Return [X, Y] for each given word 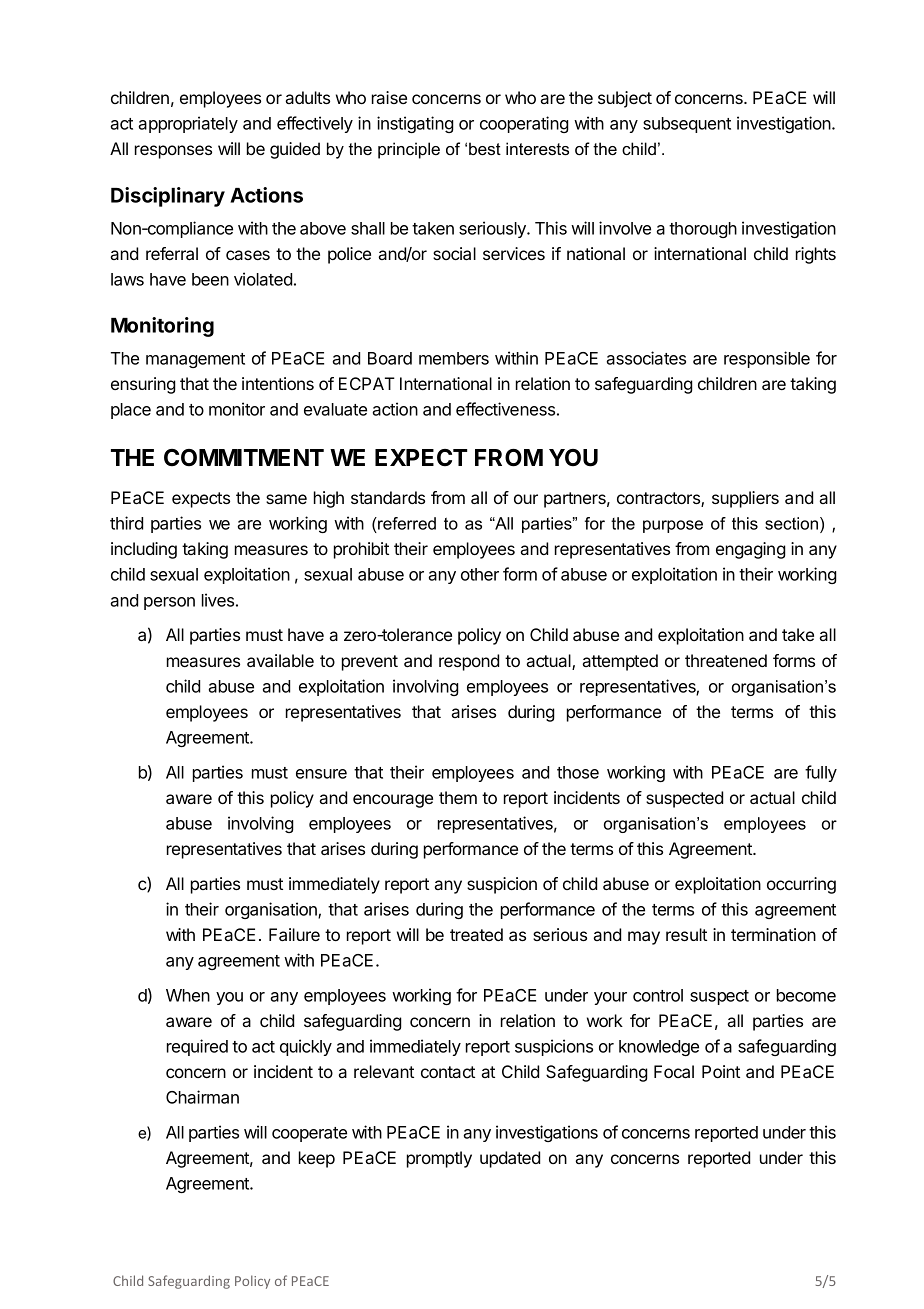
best [485, 148]
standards [388, 497]
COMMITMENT [244, 457]
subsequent [687, 125]
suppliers [745, 499]
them [458, 797]
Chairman [202, 1097]
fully [821, 773]
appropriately [188, 124]
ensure [321, 774]
